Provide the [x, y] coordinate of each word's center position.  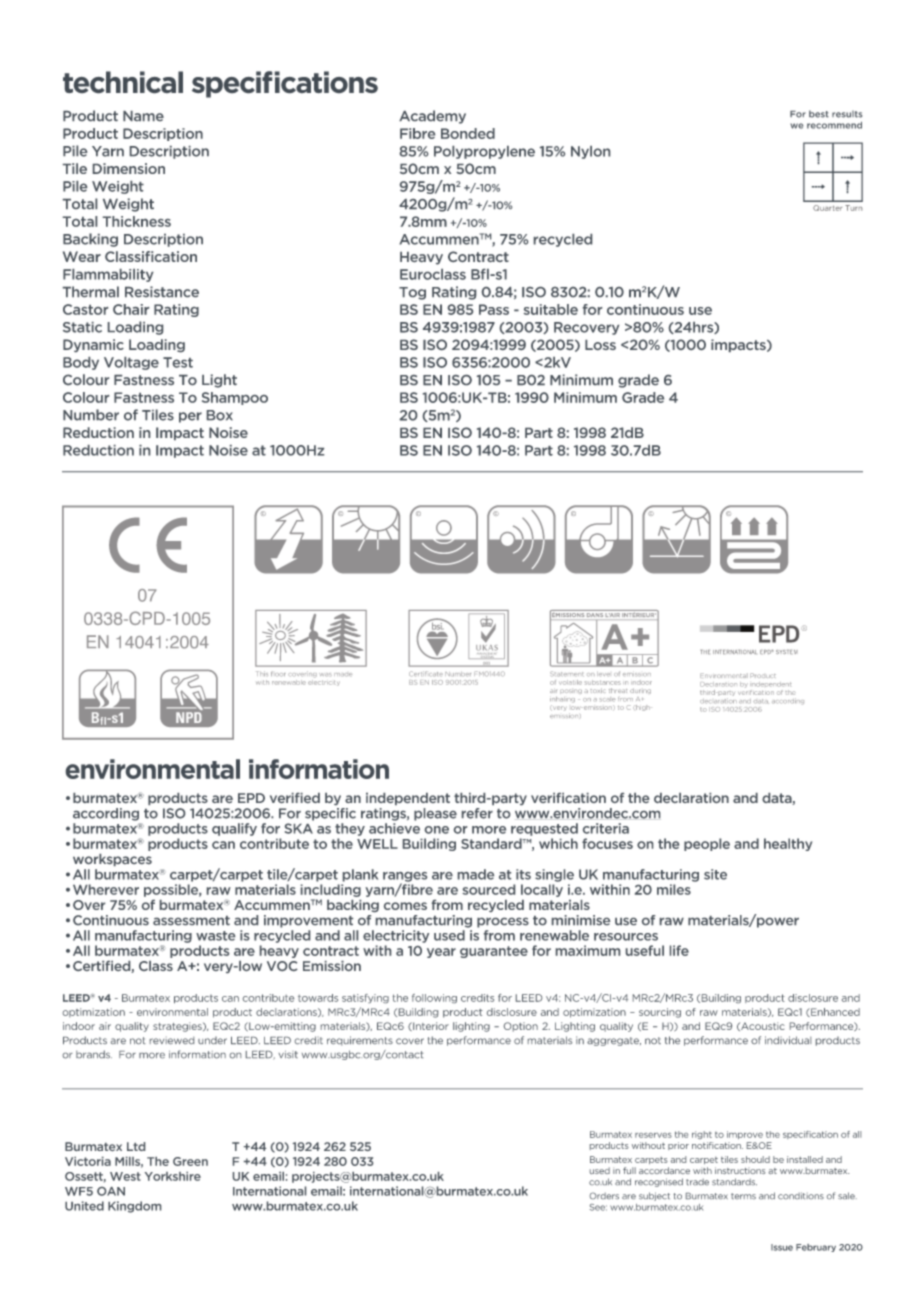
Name [143, 116]
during [640, 691]
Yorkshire [173, 1176]
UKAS [487, 646]
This [262, 673]
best [819, 114]
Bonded [468, 133]
